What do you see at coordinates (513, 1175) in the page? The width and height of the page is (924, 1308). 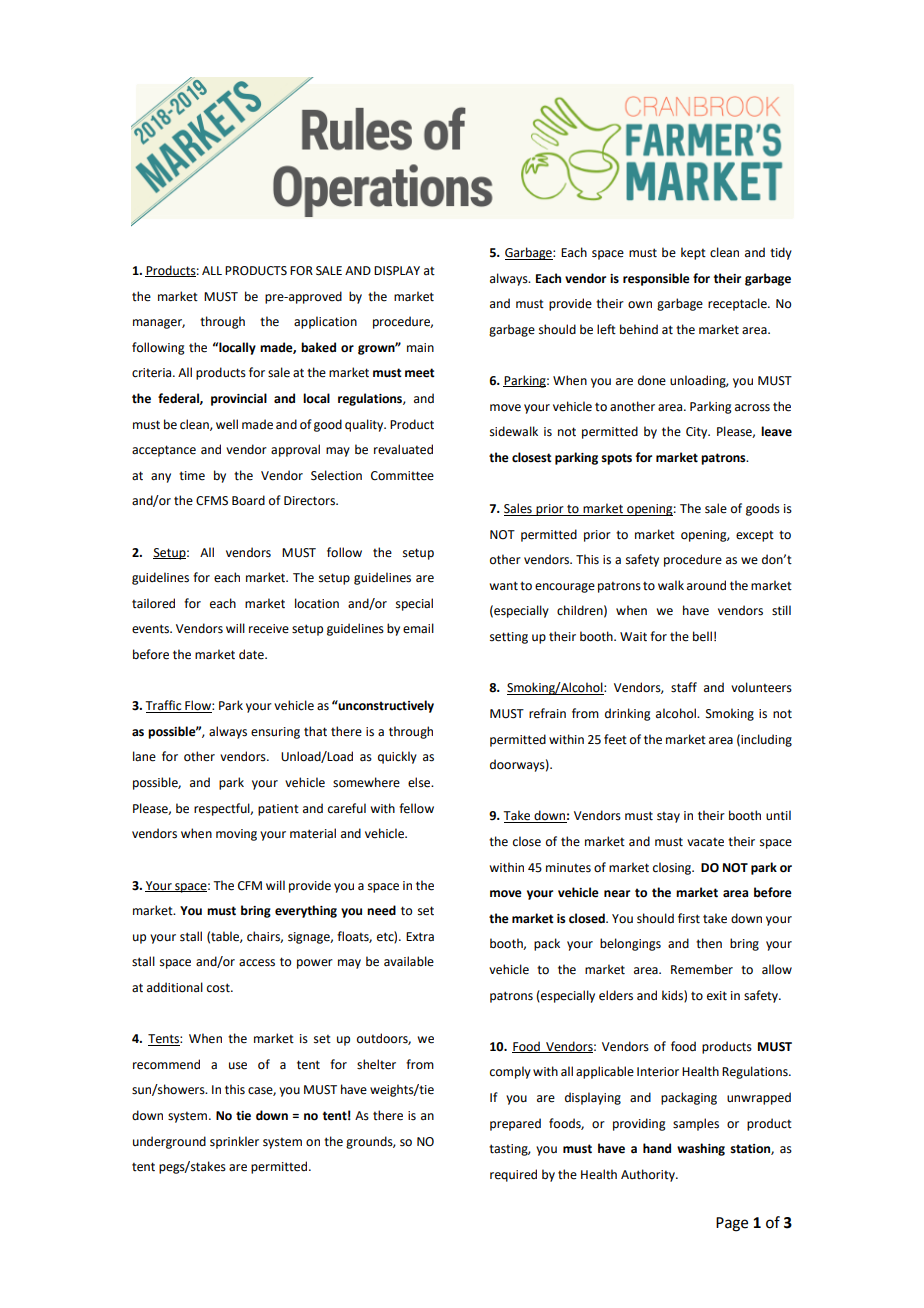 I see `required` at bounding box center [513, 1175].
